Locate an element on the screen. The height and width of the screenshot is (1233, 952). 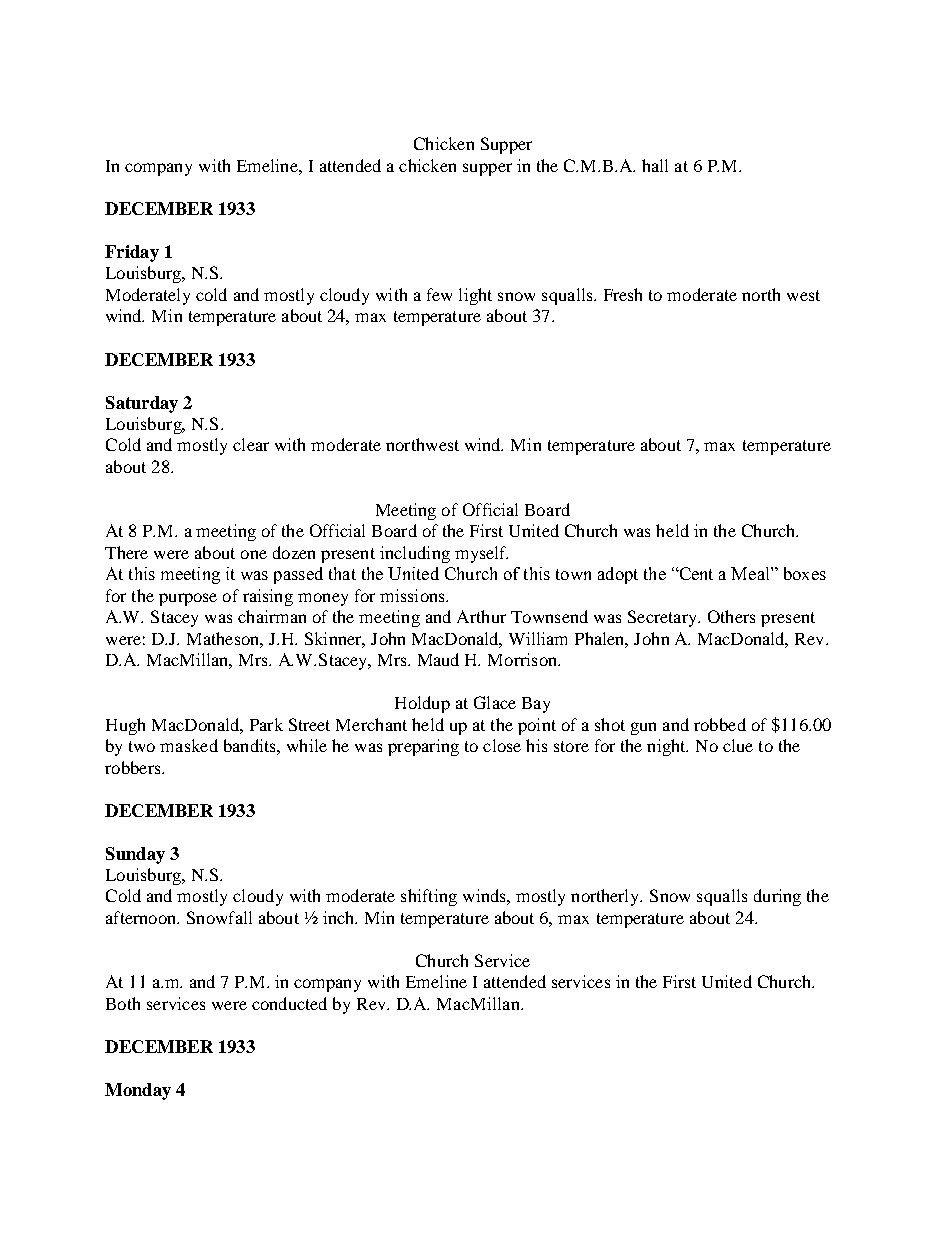
Monday is located at coordinates (138, 1091).
